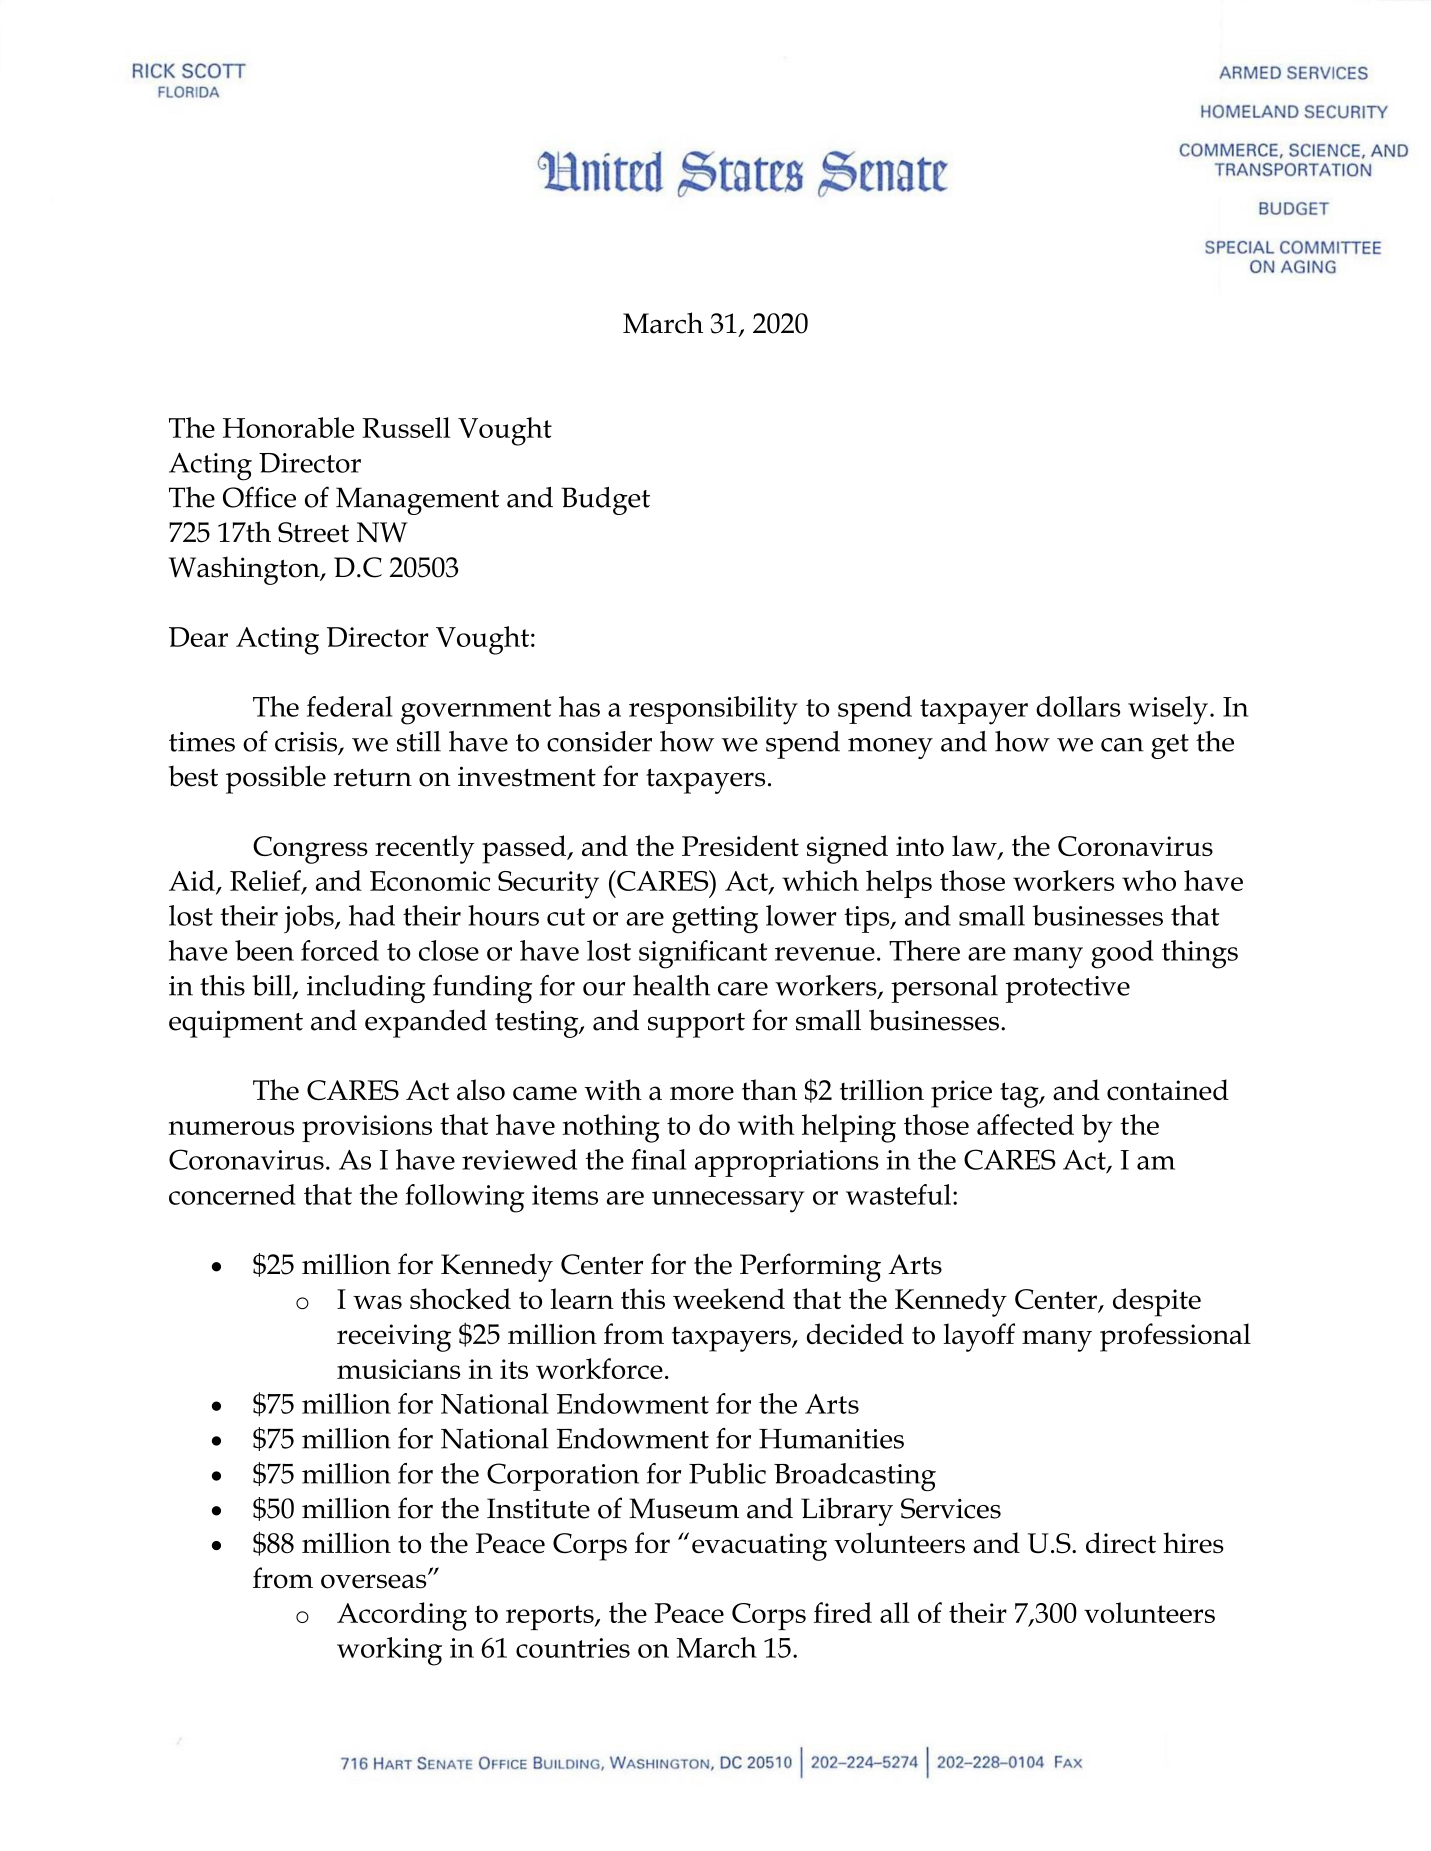 The height and width of the document is (1851, 1431). I want to click on despite, so click(1157, 1302).
